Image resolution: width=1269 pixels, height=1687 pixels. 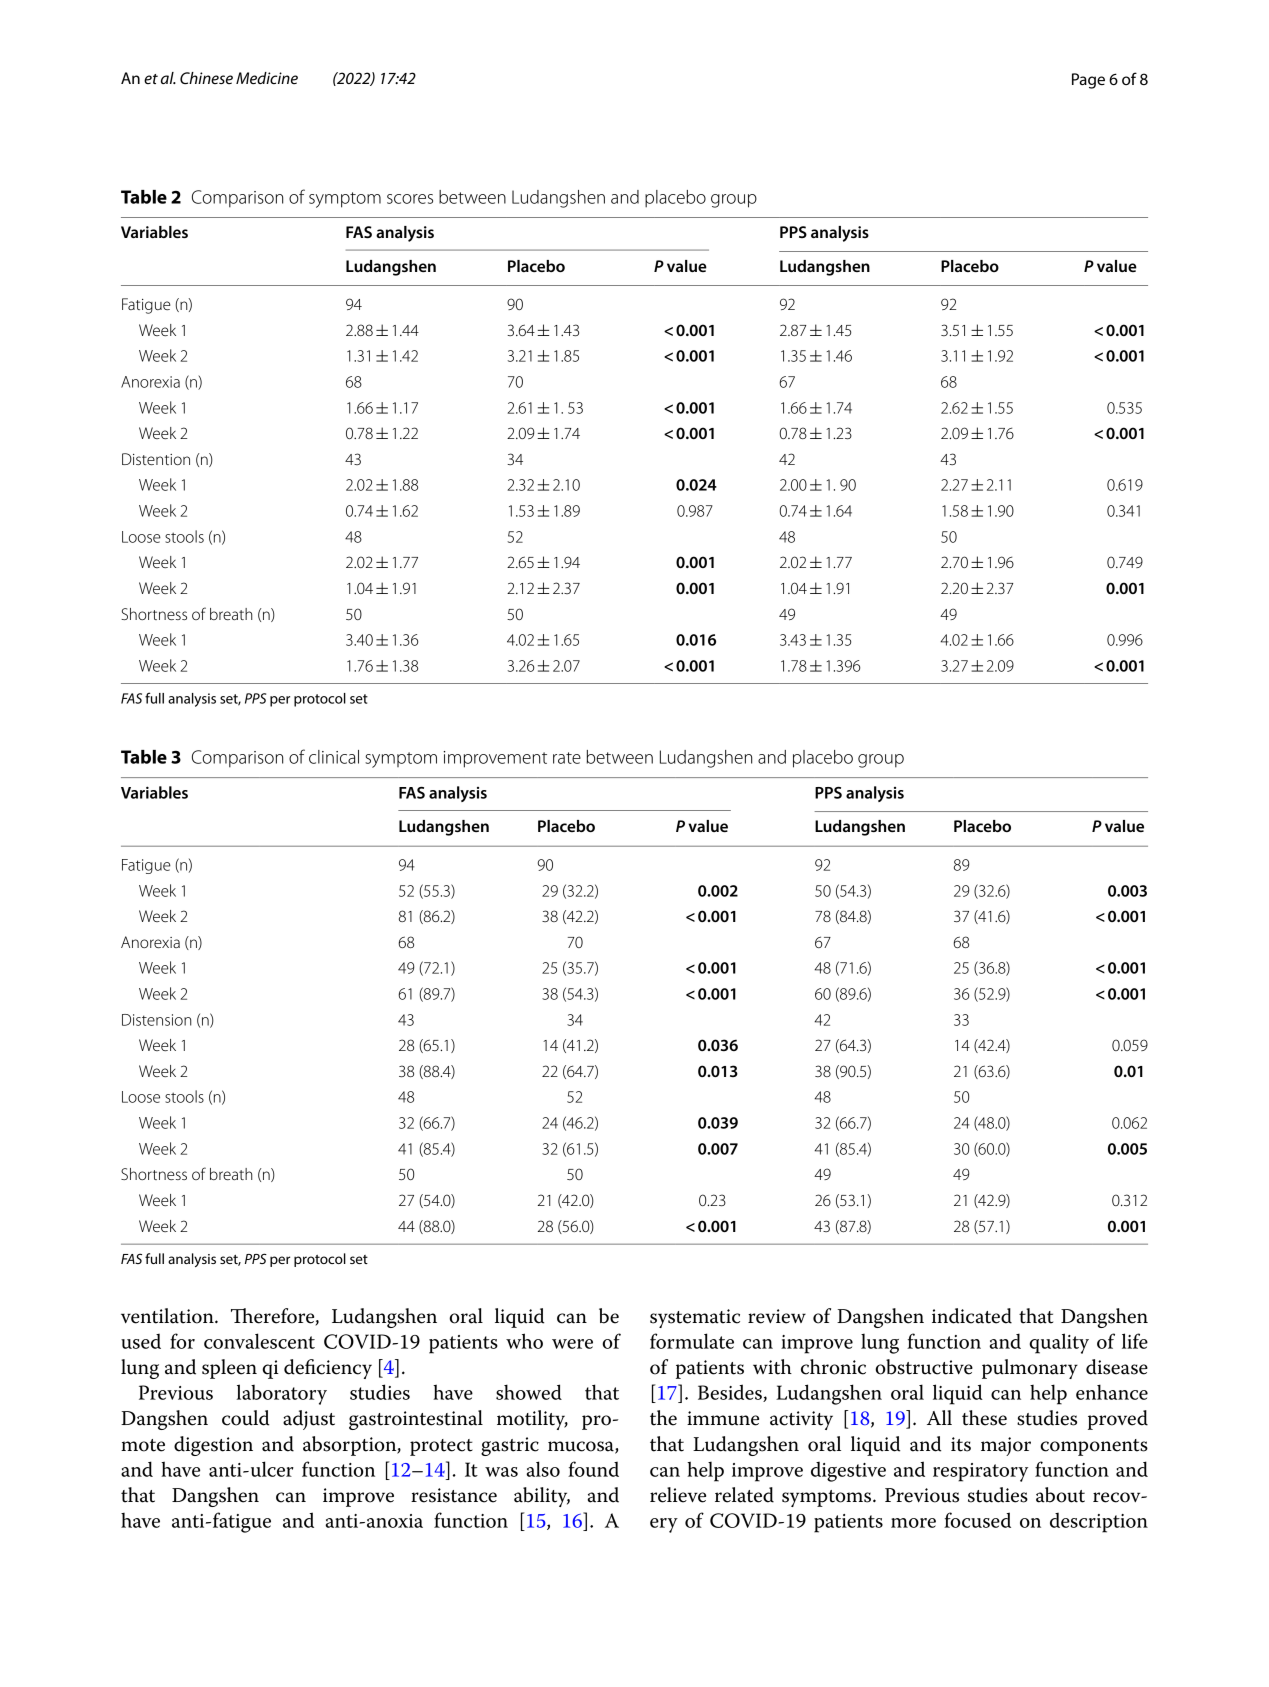 What do you see at coordinates (334, 757) in the screenshot?
I see `clinical` at bounding box center [334, 757].
